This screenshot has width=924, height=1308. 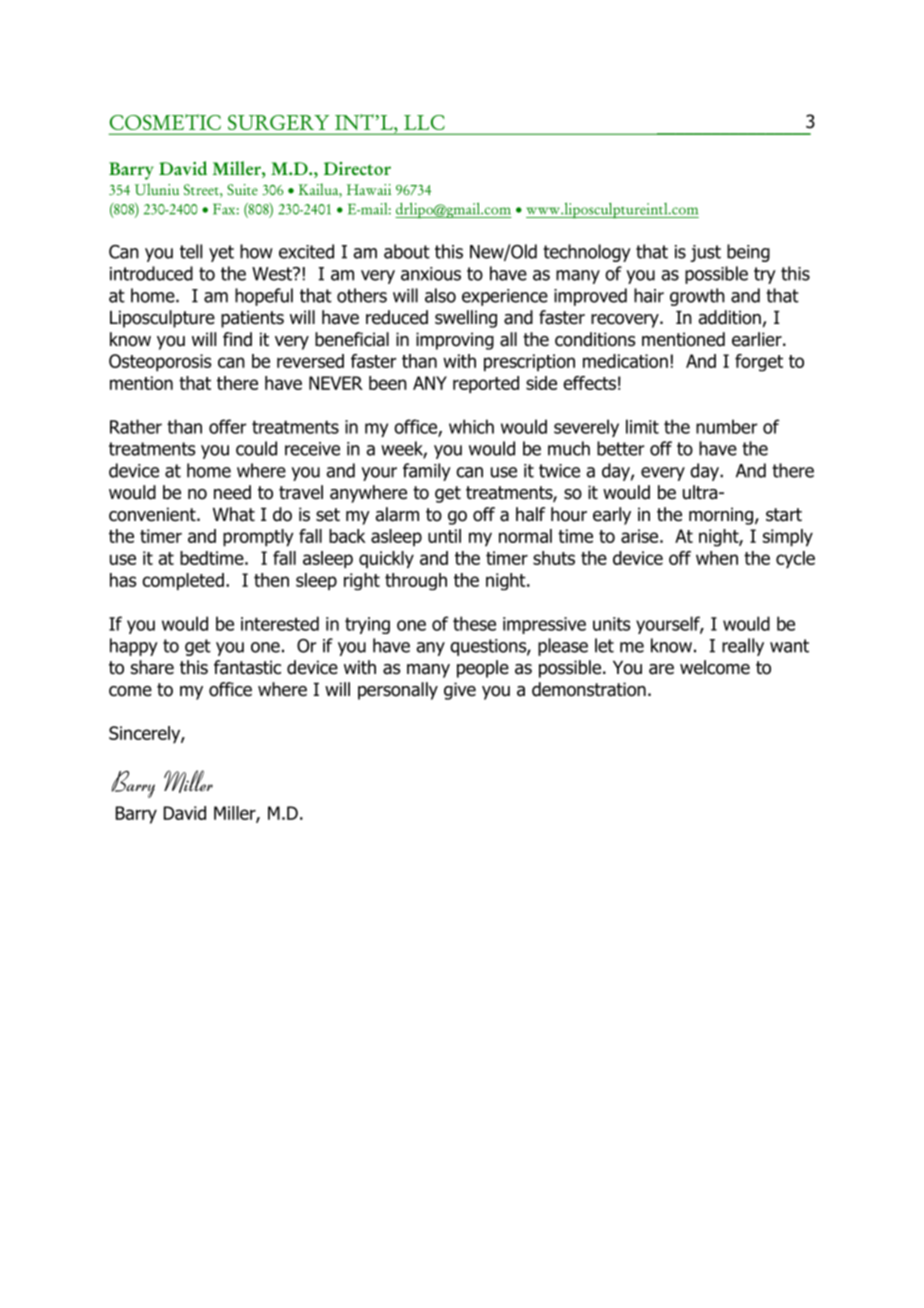 What do you see at coordinates (784, 515) in the screenshot?
I see `start` at bounding box center [784, 515].
